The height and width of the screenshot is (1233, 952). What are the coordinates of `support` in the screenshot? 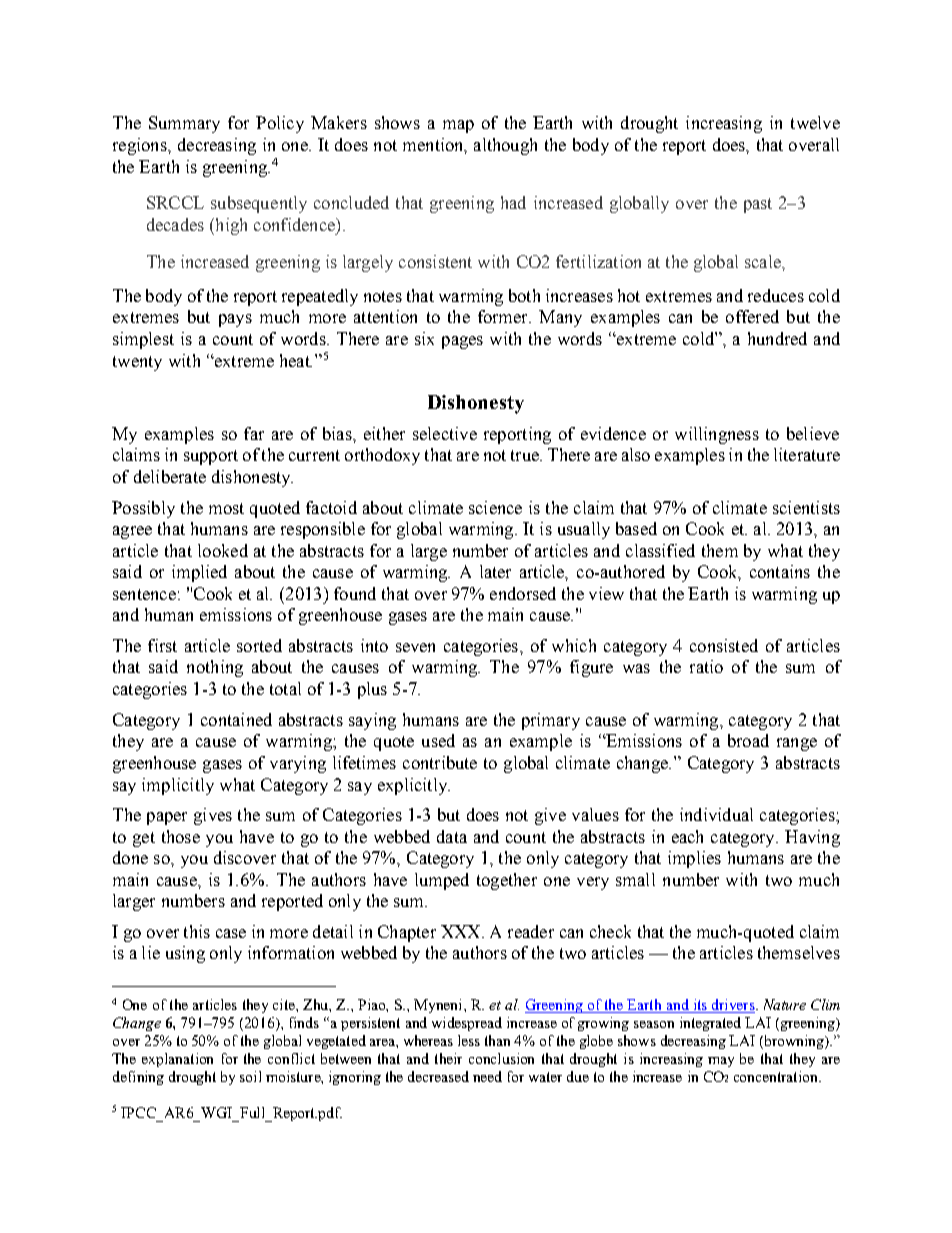 It's located at (211, 457).
